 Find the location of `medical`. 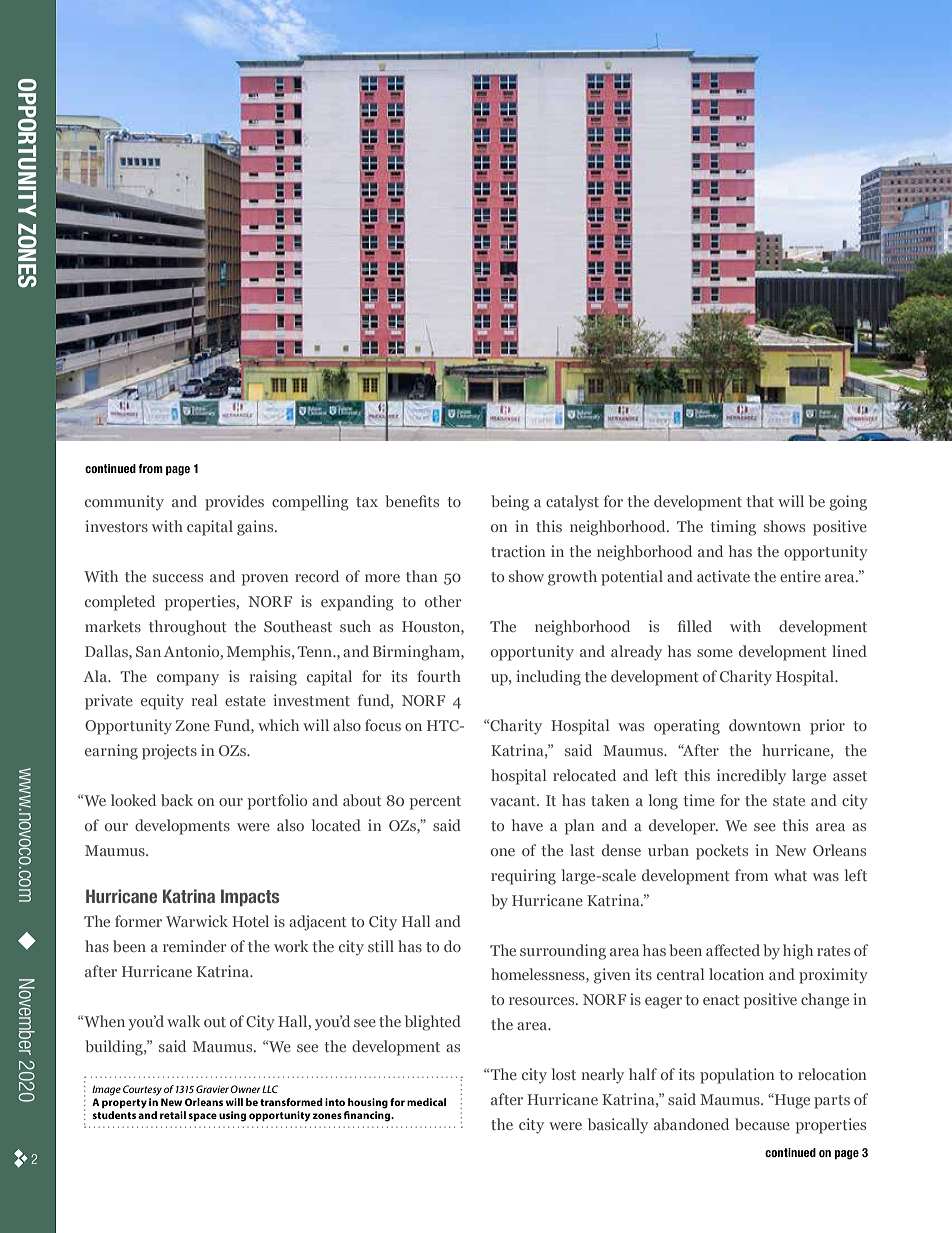

medical is located at coordinates (426, 1102).
